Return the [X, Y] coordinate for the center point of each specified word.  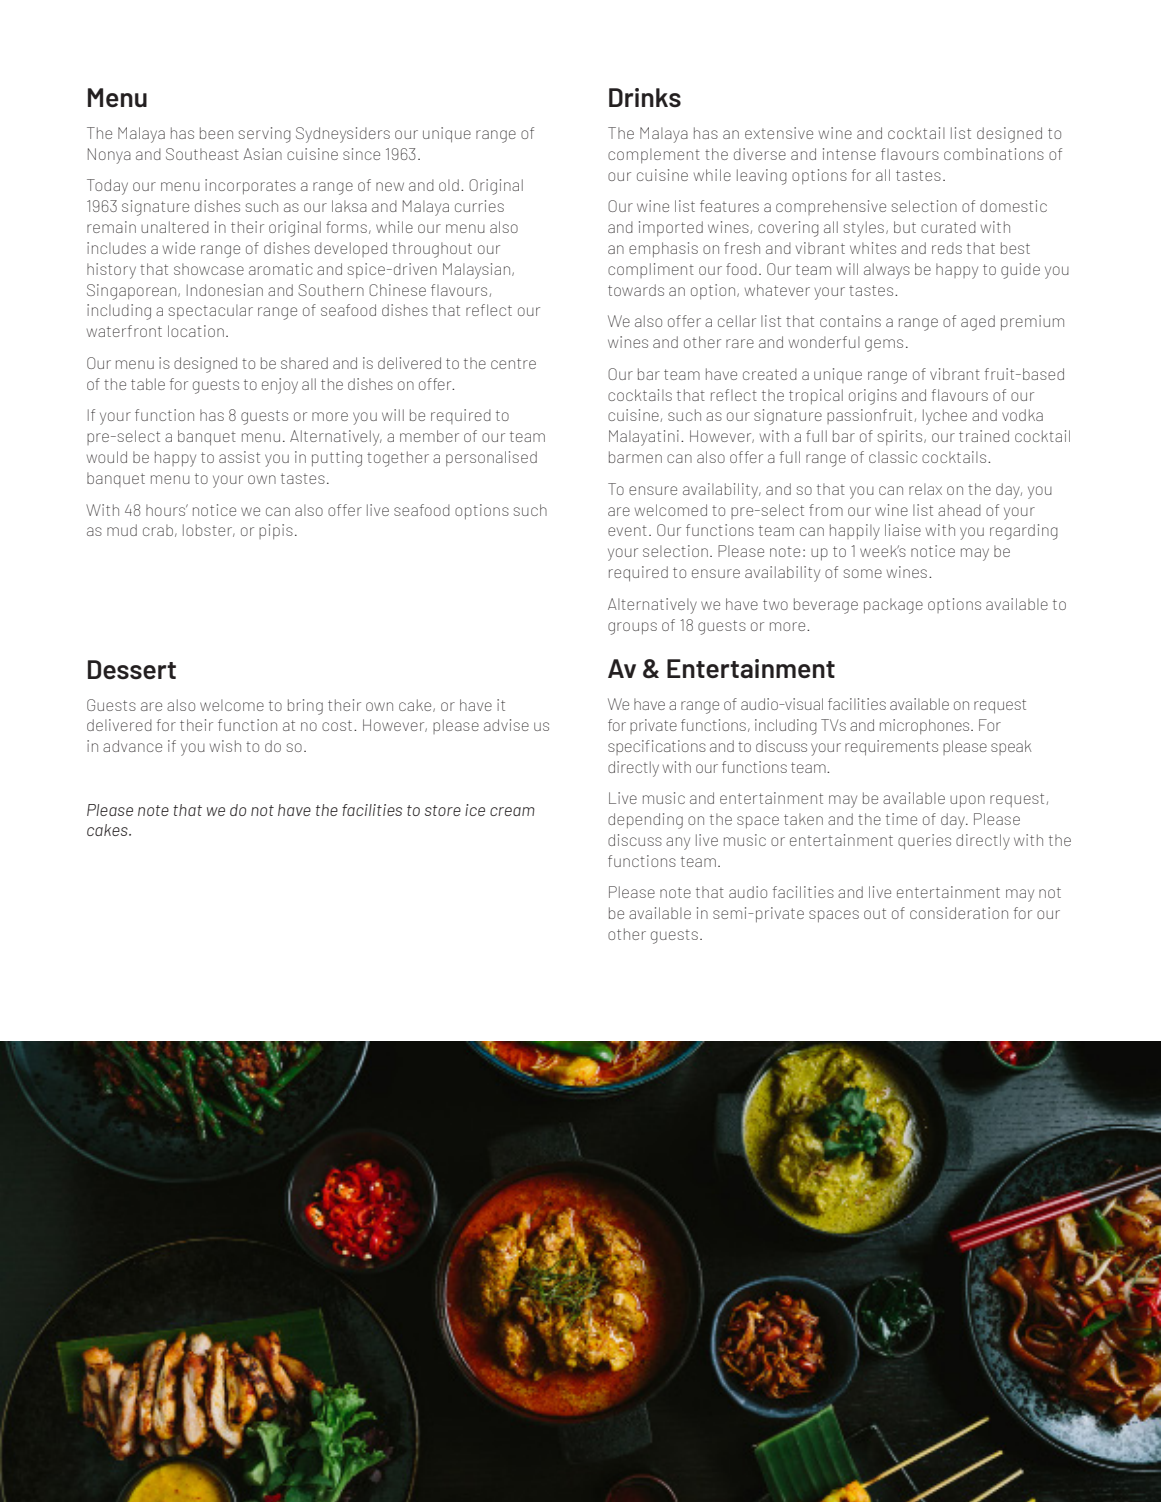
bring [305, 707]
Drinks [645, 97]
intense [849, 154]
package [893, 606]
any [678, 843]
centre [513, 363]
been [216, 133]
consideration [959, 913]
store [443, 810]
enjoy [280, 386]
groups [632, 628]
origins [873, 397]
